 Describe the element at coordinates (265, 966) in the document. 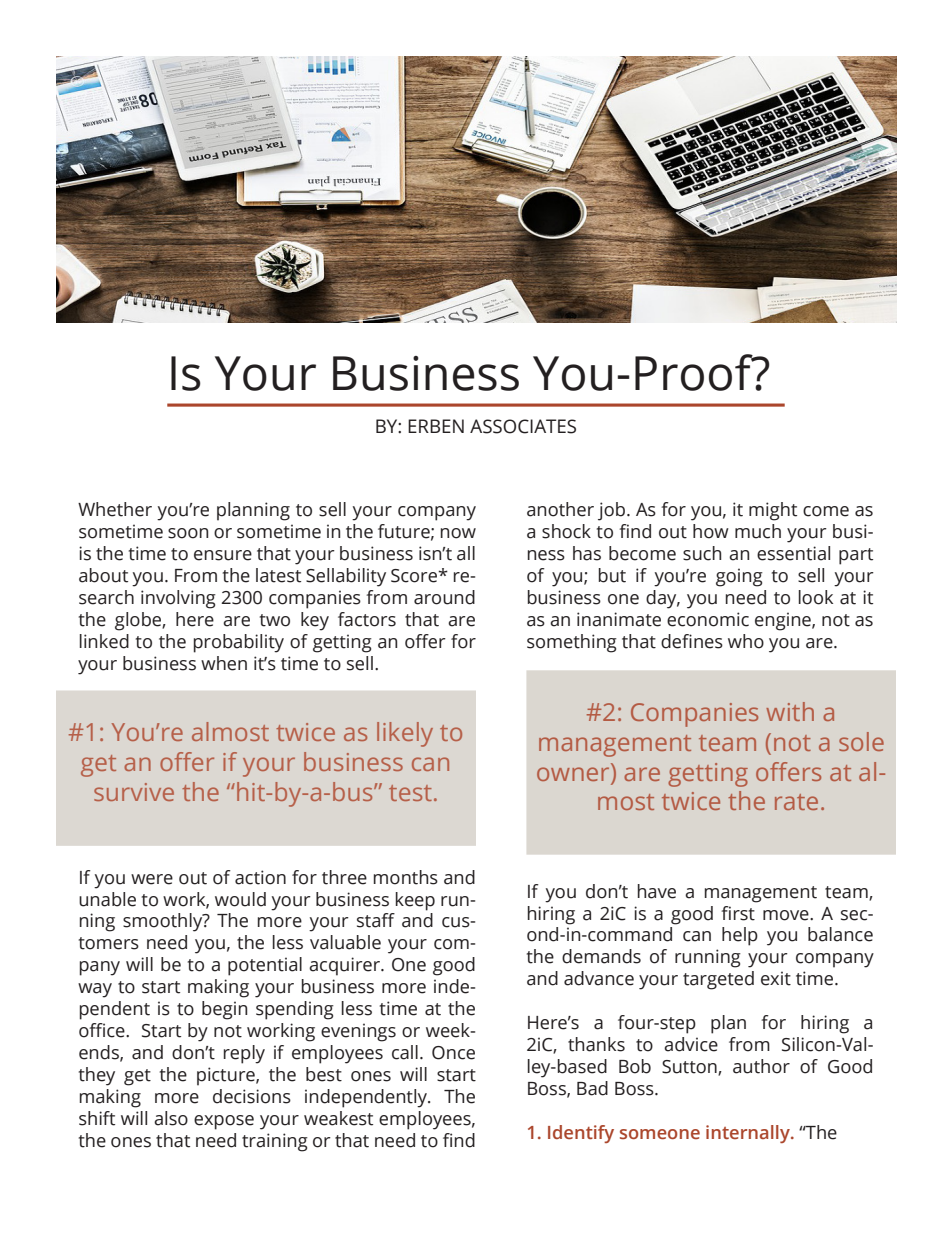

I see `potential` at that location.
